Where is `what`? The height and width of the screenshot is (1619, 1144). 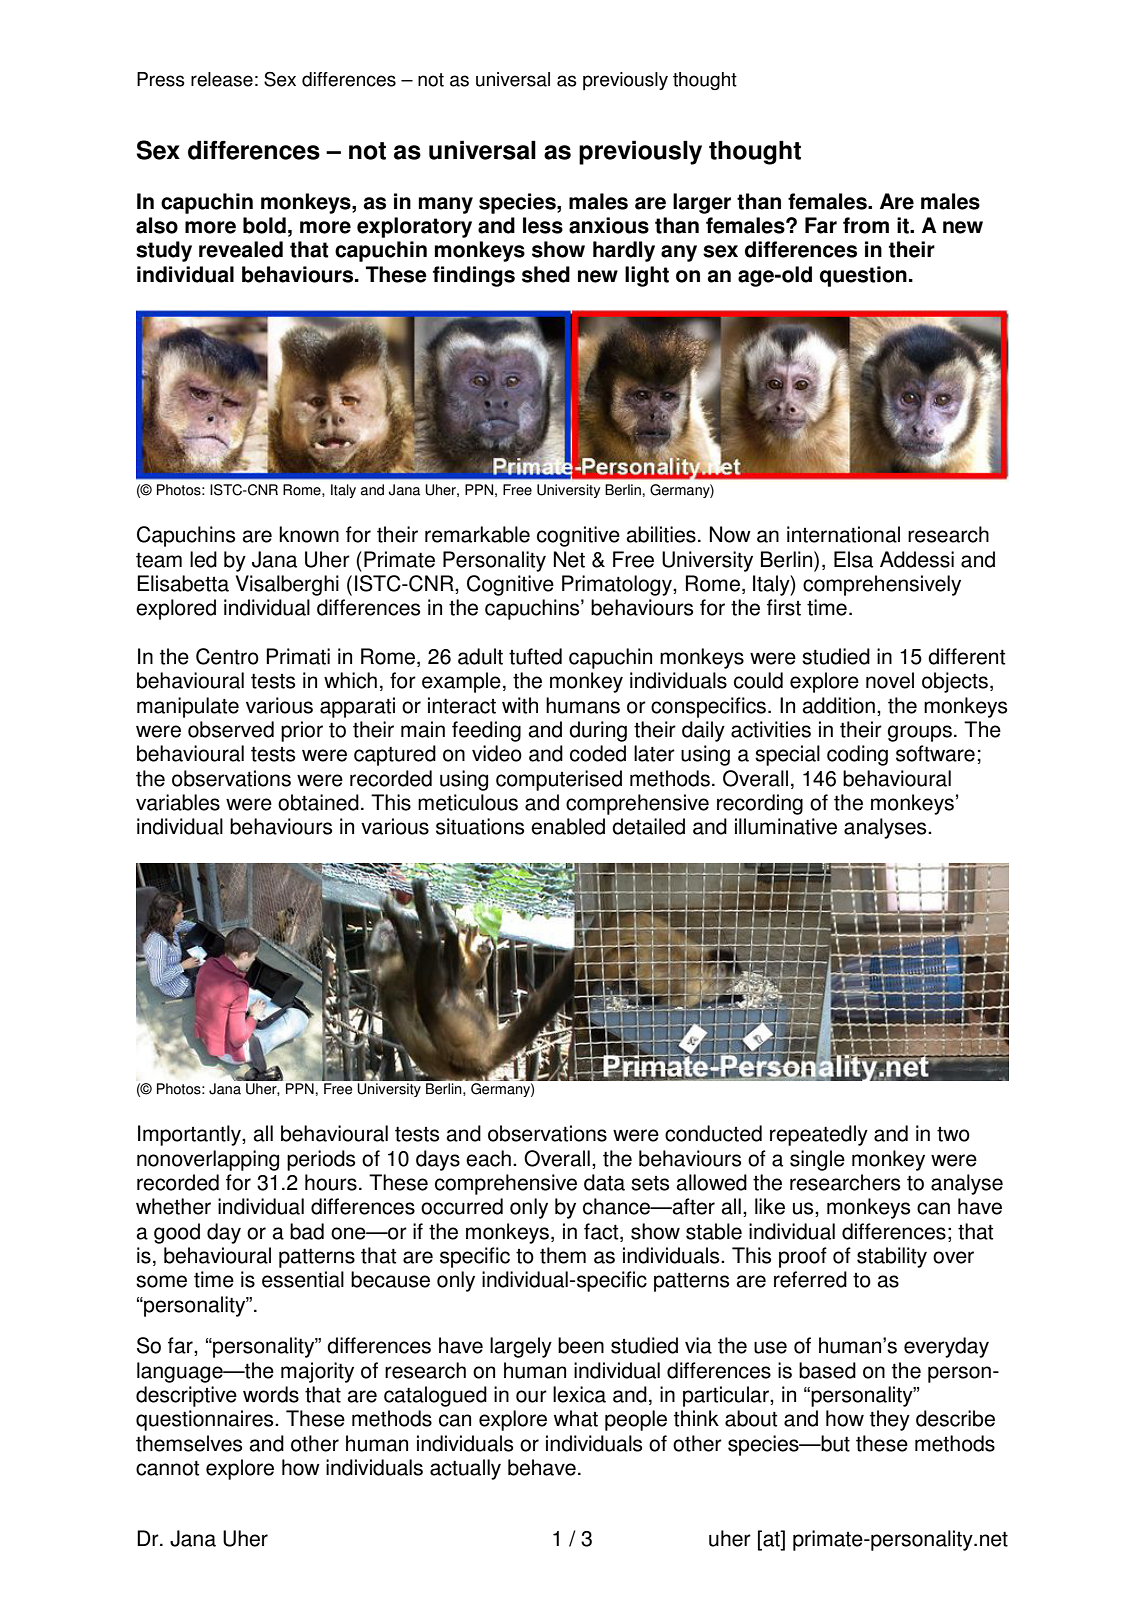
what is located at coordinates (576, 1418).
